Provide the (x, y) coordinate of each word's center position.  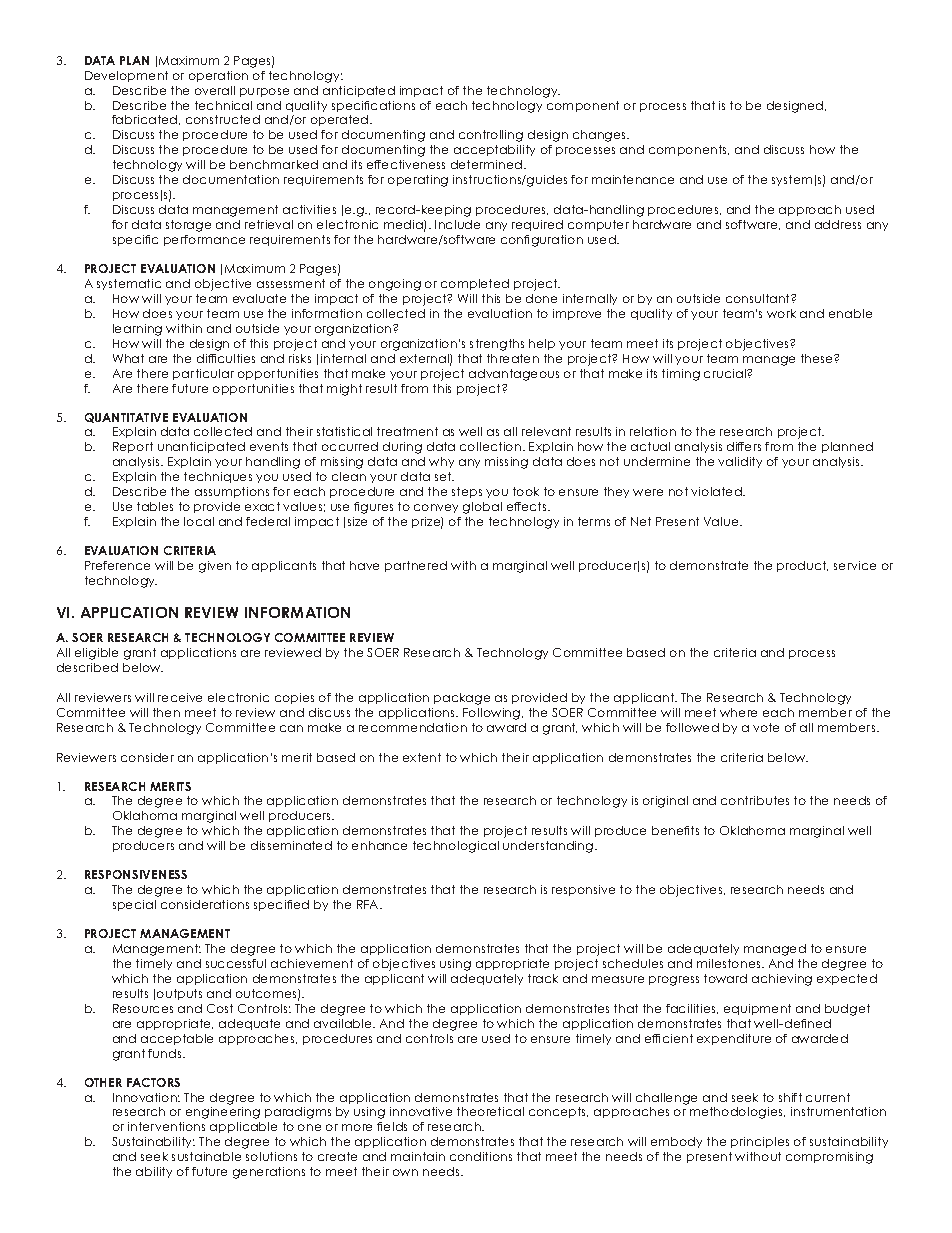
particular (203, 374)
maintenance (633, 179)
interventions (166, 1126)
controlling (491, 136)
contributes (755, 800)
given (215, 567)
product (802, 566)
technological (456, 847)
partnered (416, 566)
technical (223, 105)
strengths (497, 345)
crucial (726, 373)
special (134, 905)
